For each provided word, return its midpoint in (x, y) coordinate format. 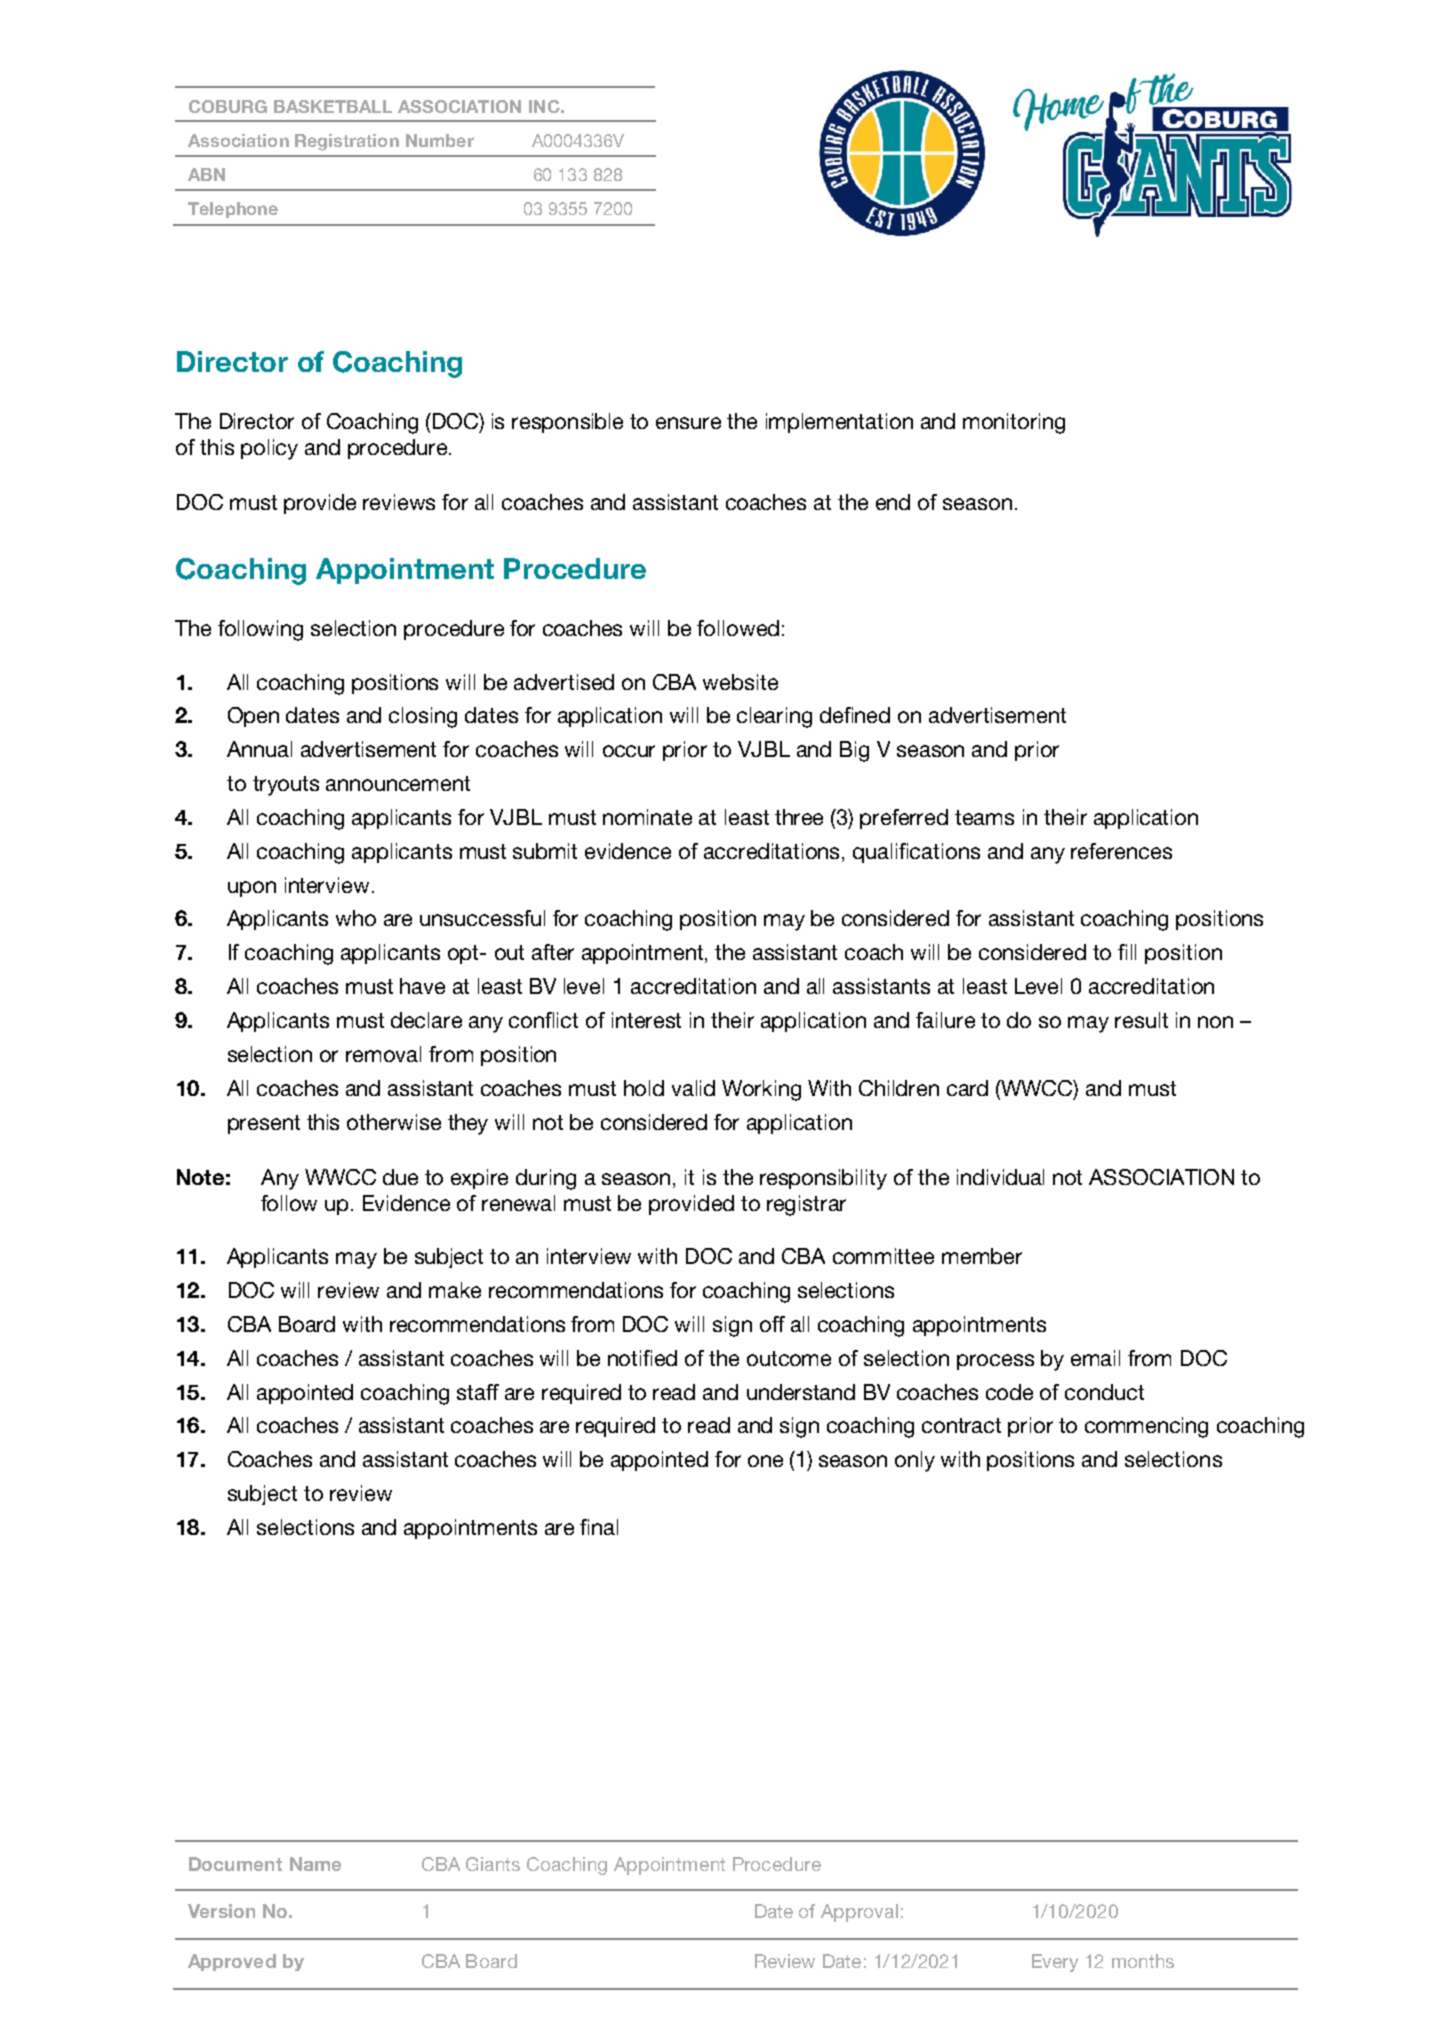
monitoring (1014, 423)
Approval (859, 1913)
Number (440, 140)
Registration (347, 142)
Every (1055, 1963)
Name (315, 1864)
